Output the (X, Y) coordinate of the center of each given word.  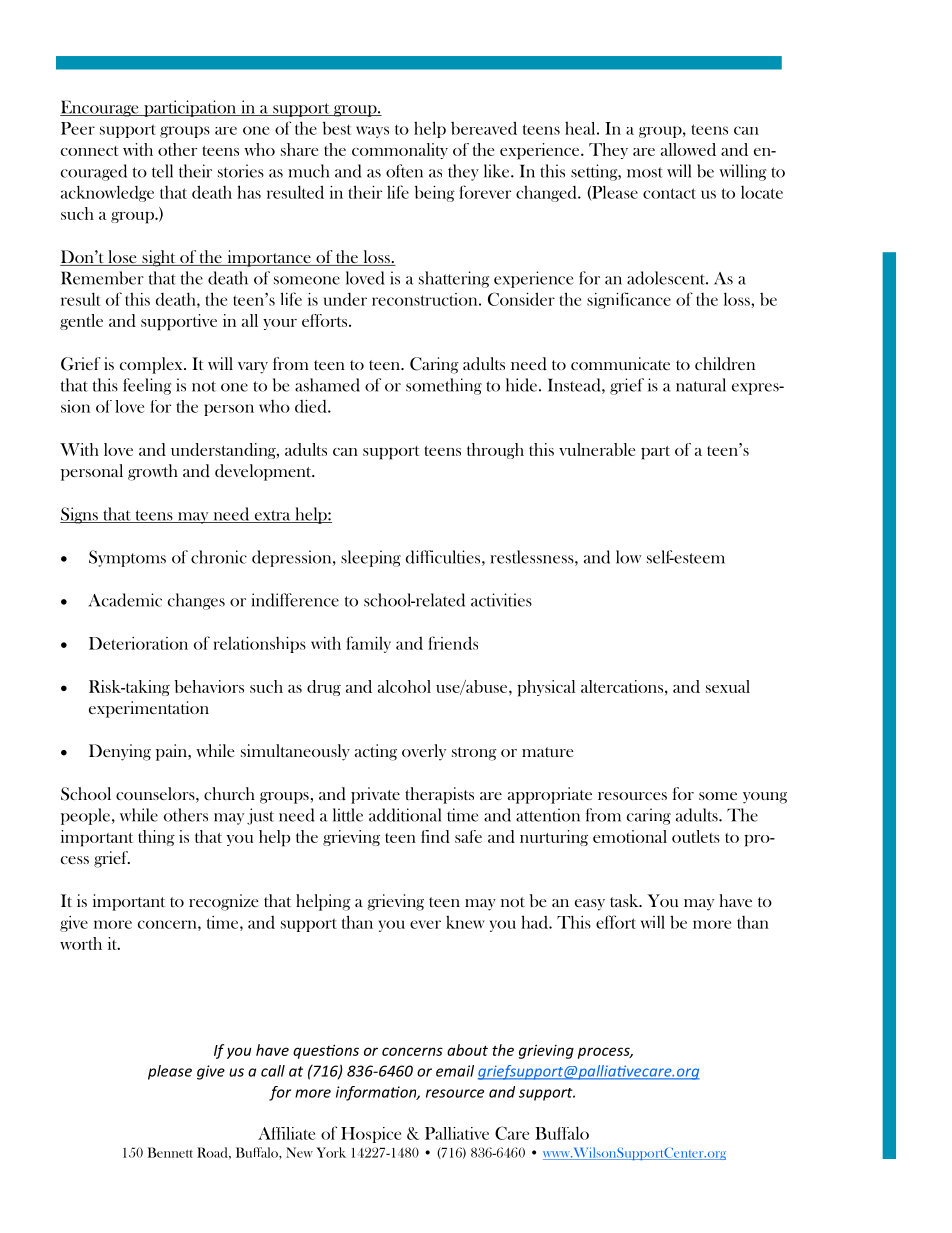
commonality (400, 151)
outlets (696, 836)
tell (162, 171)
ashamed (327, 385)
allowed (688, 149)
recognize (223, 902)
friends (453, 643)
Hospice (371, 1135)
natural (701, 385)
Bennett (170, 1152)
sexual (728, 686)
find (435, 836)
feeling (147, 386)
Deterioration (138, 643)
